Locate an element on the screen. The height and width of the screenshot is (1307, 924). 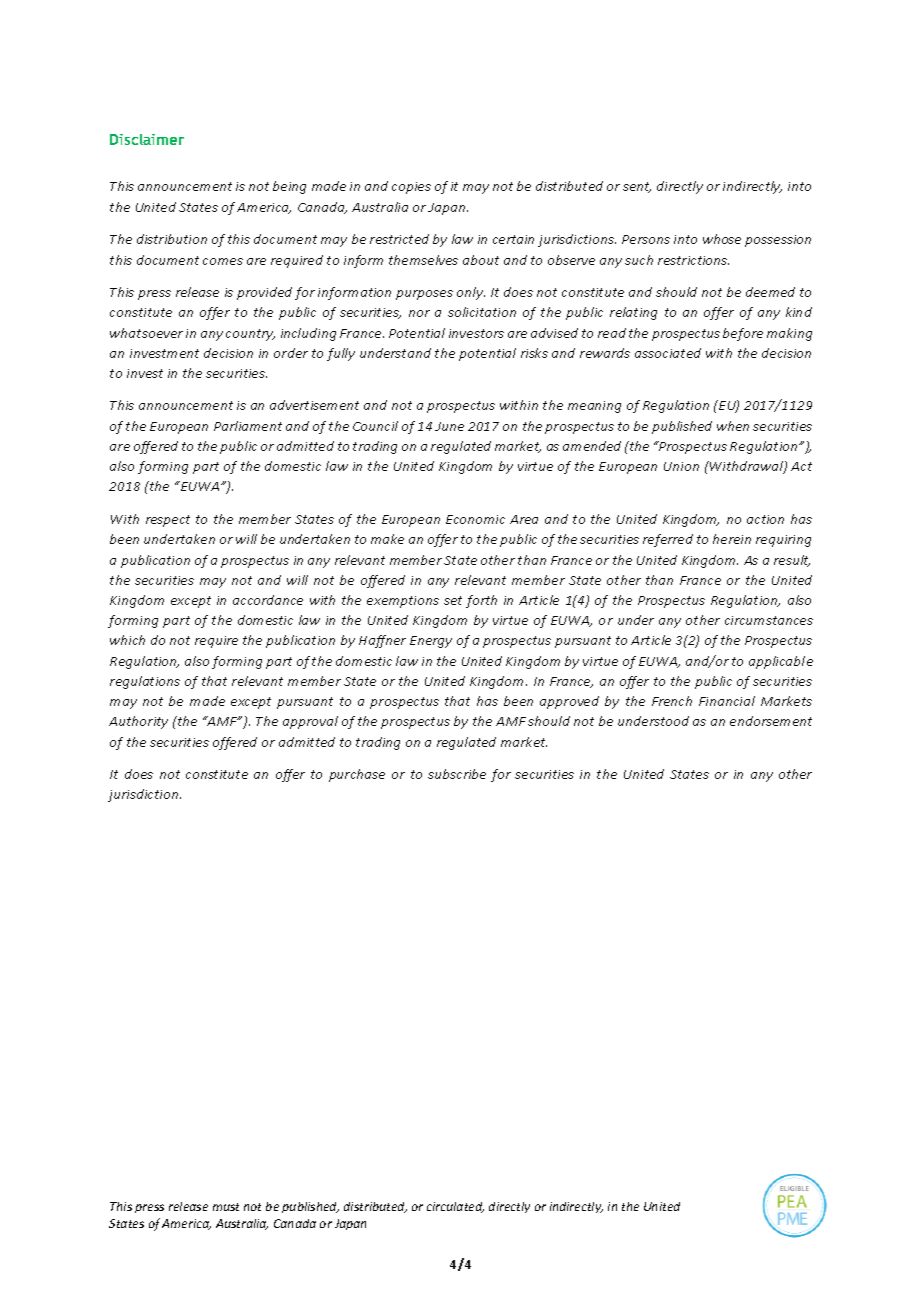
must is located at coordinates (226, 1207).
